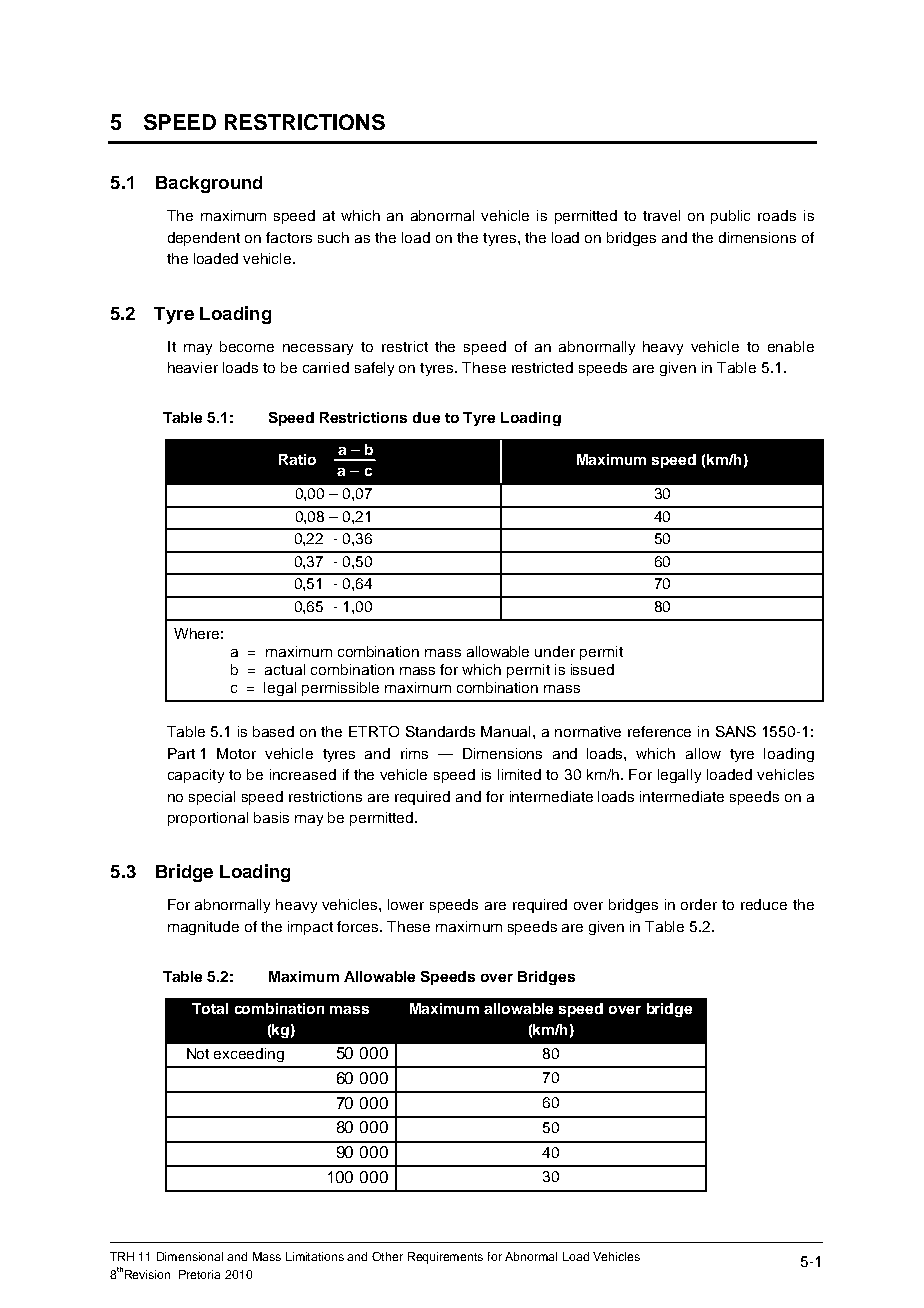  Describe the element at coordinates (387, 1256) in the screenshot. I see `Other` at that location.
